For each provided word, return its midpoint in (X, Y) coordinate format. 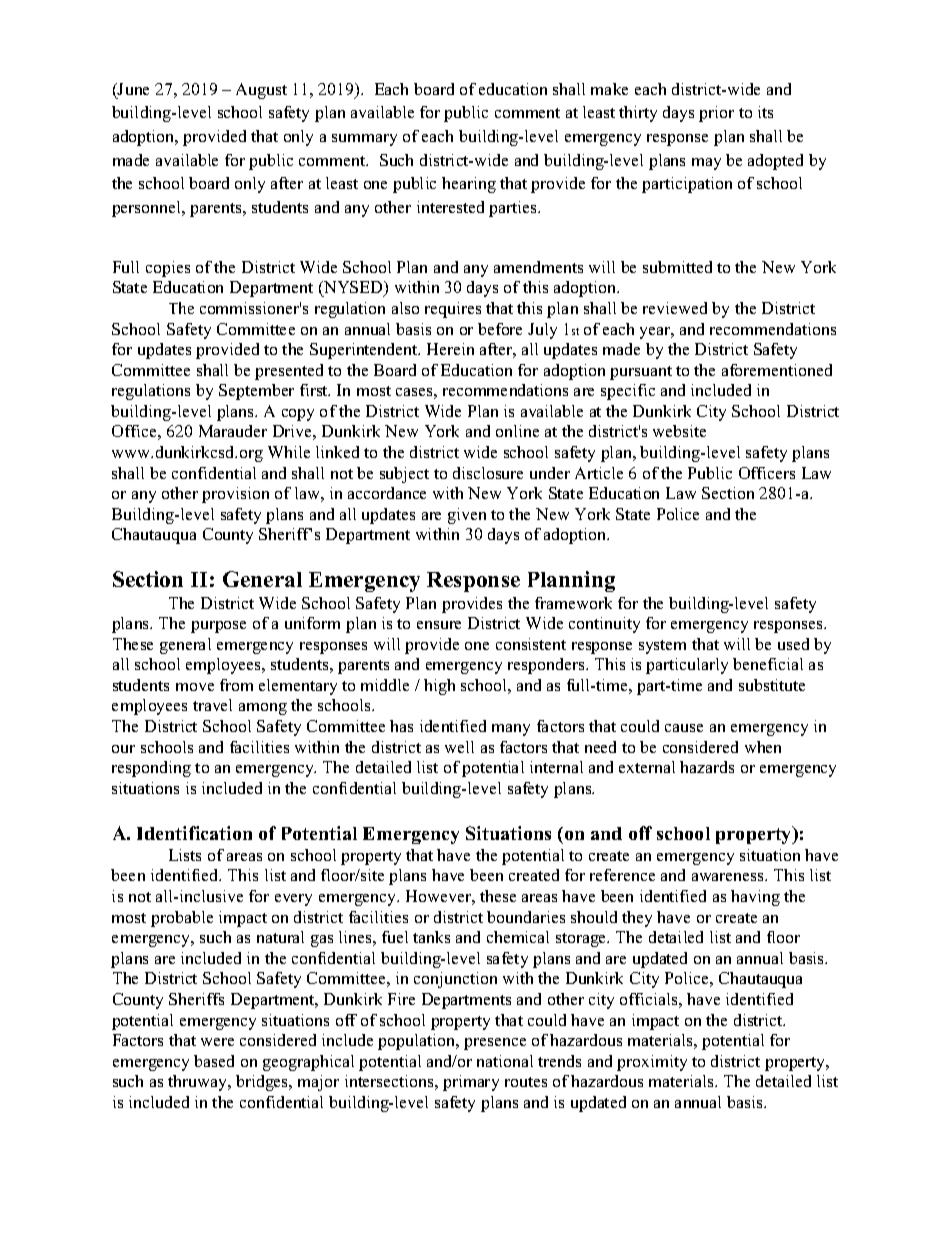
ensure (439, 625)
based (214, 1061)
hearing (469, 185)
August (261, 91)
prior (716, 114)
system (662, 647)
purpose (218, 627)
